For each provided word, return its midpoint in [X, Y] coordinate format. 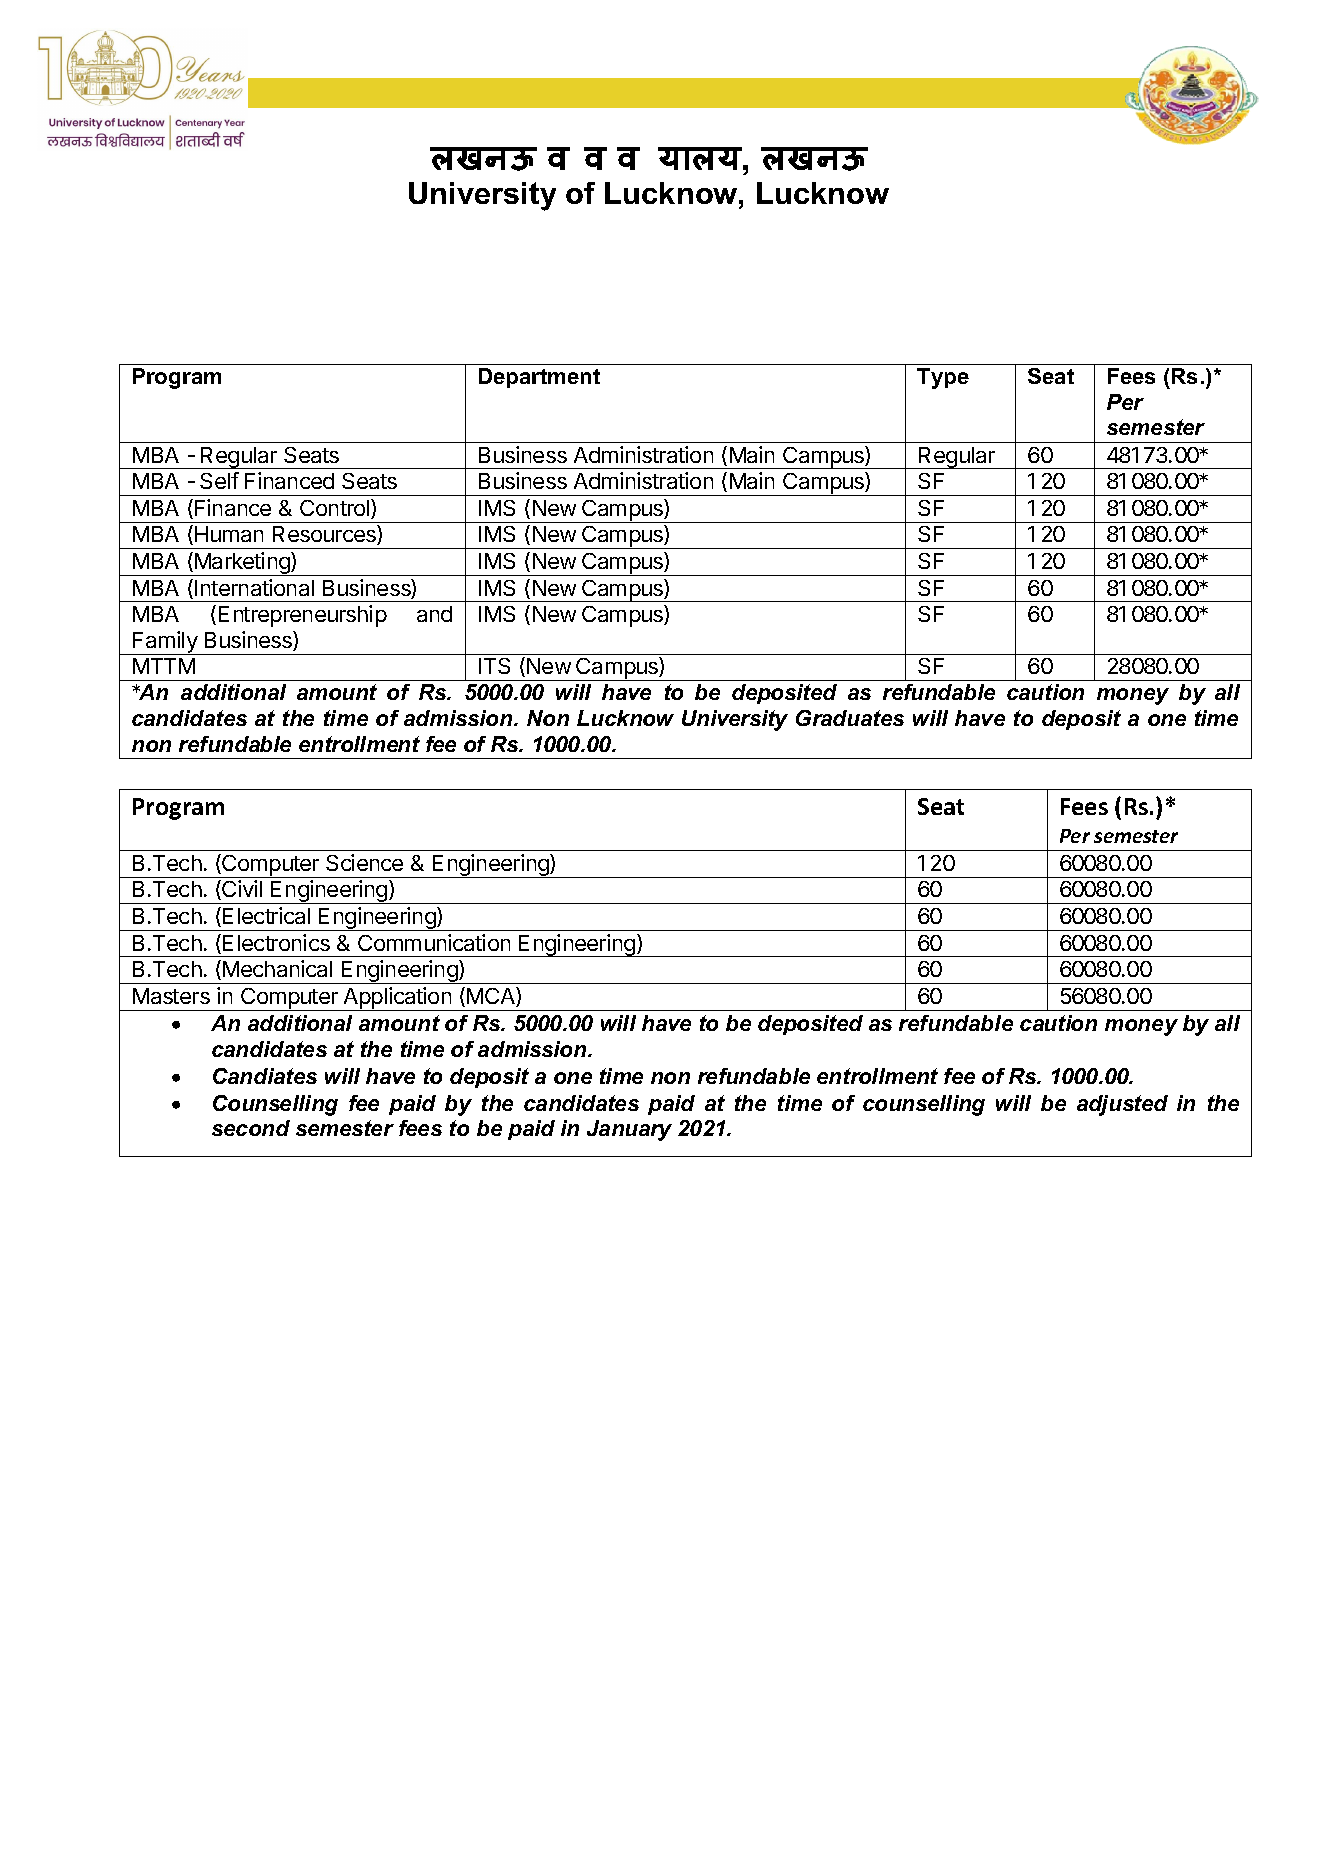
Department [539, 378]
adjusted [1122, 1105]
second [251, 1128]
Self [219, 480]
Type [943, 378]
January [629, 1130]
